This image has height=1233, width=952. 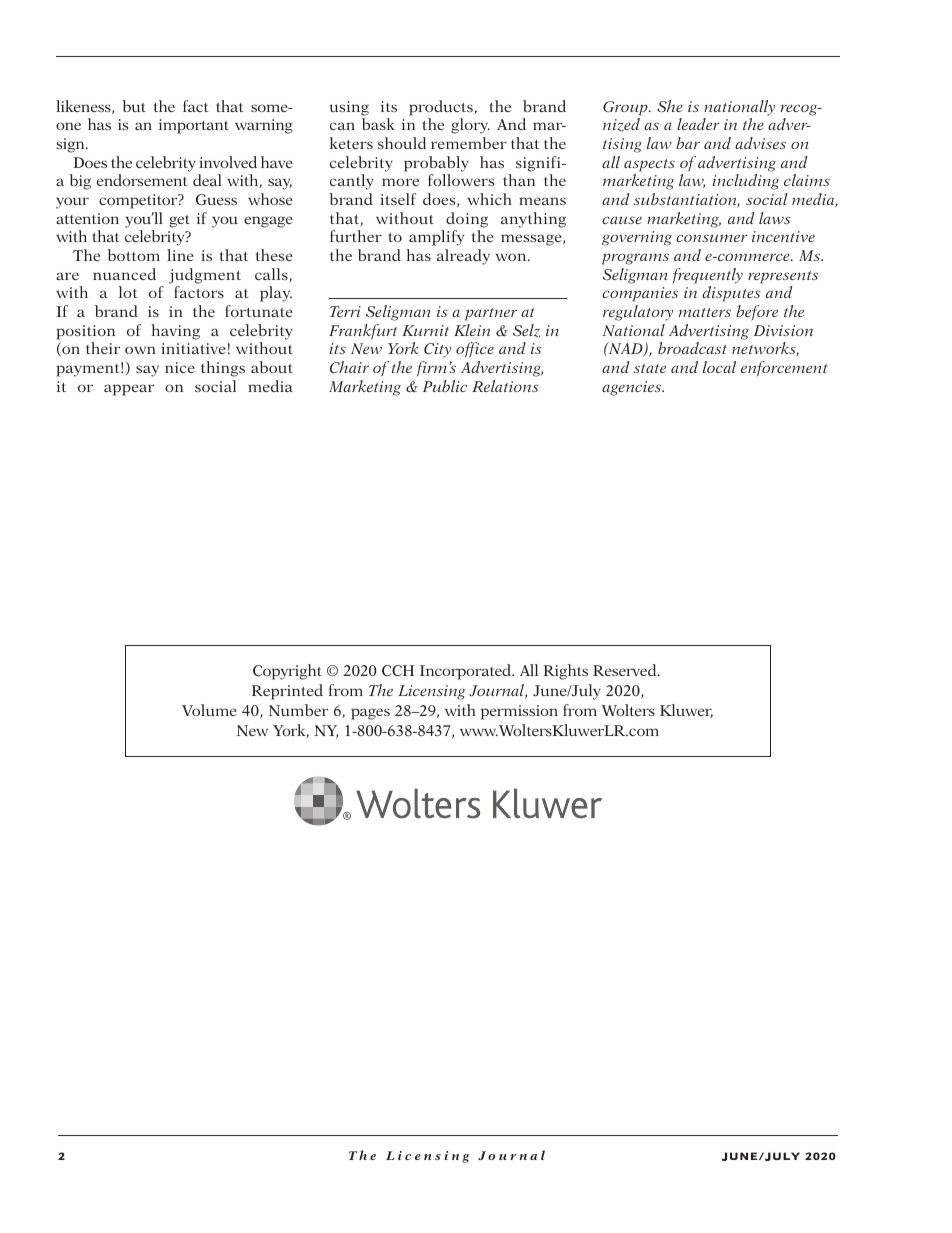 I want to click on amplify, so click(x=436, y=238).
